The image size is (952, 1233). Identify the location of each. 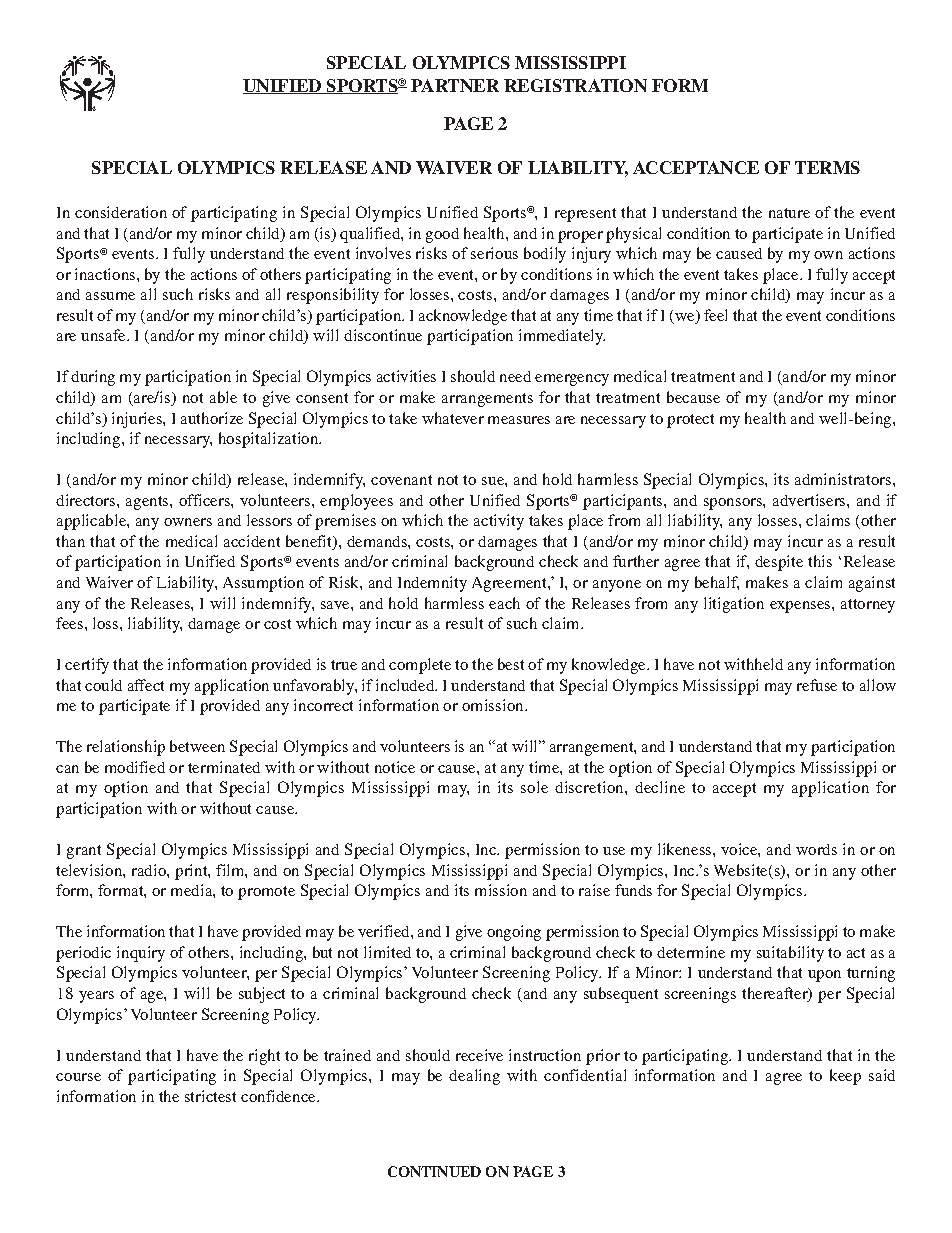
(504, 603).
